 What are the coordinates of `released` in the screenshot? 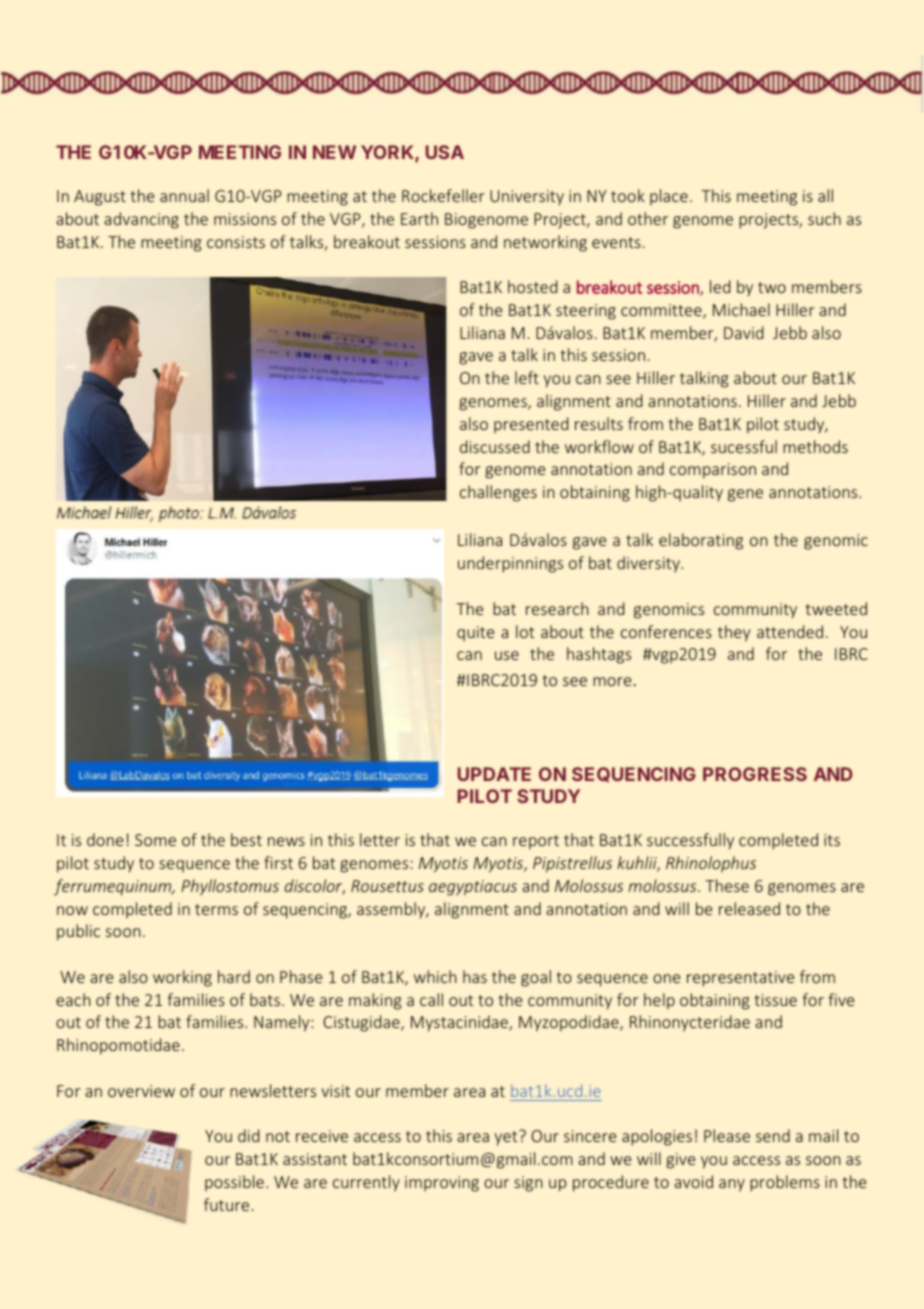 It's located at (749, 908).
